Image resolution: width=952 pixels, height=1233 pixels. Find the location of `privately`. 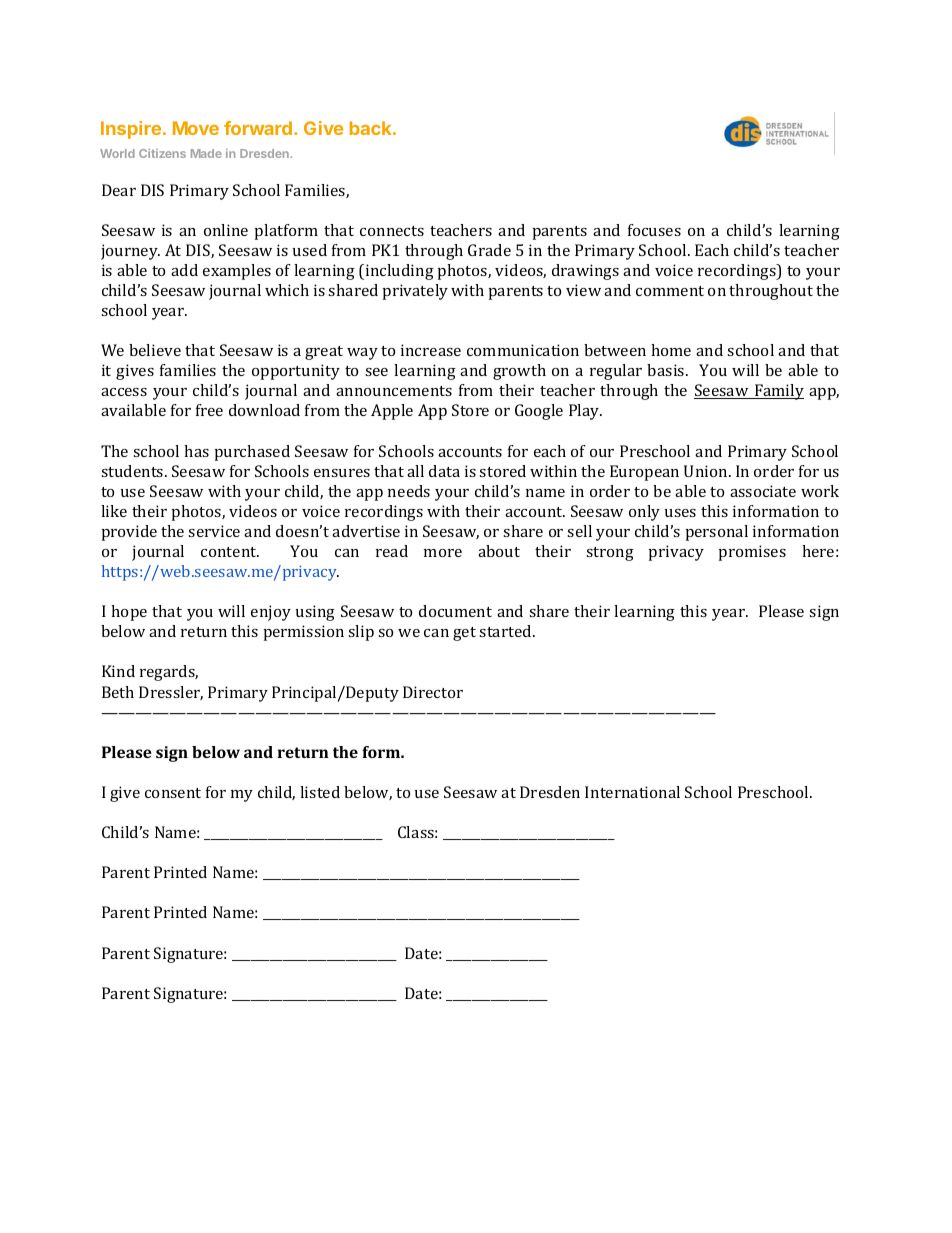

privately is located at coordinates (415, 292).
